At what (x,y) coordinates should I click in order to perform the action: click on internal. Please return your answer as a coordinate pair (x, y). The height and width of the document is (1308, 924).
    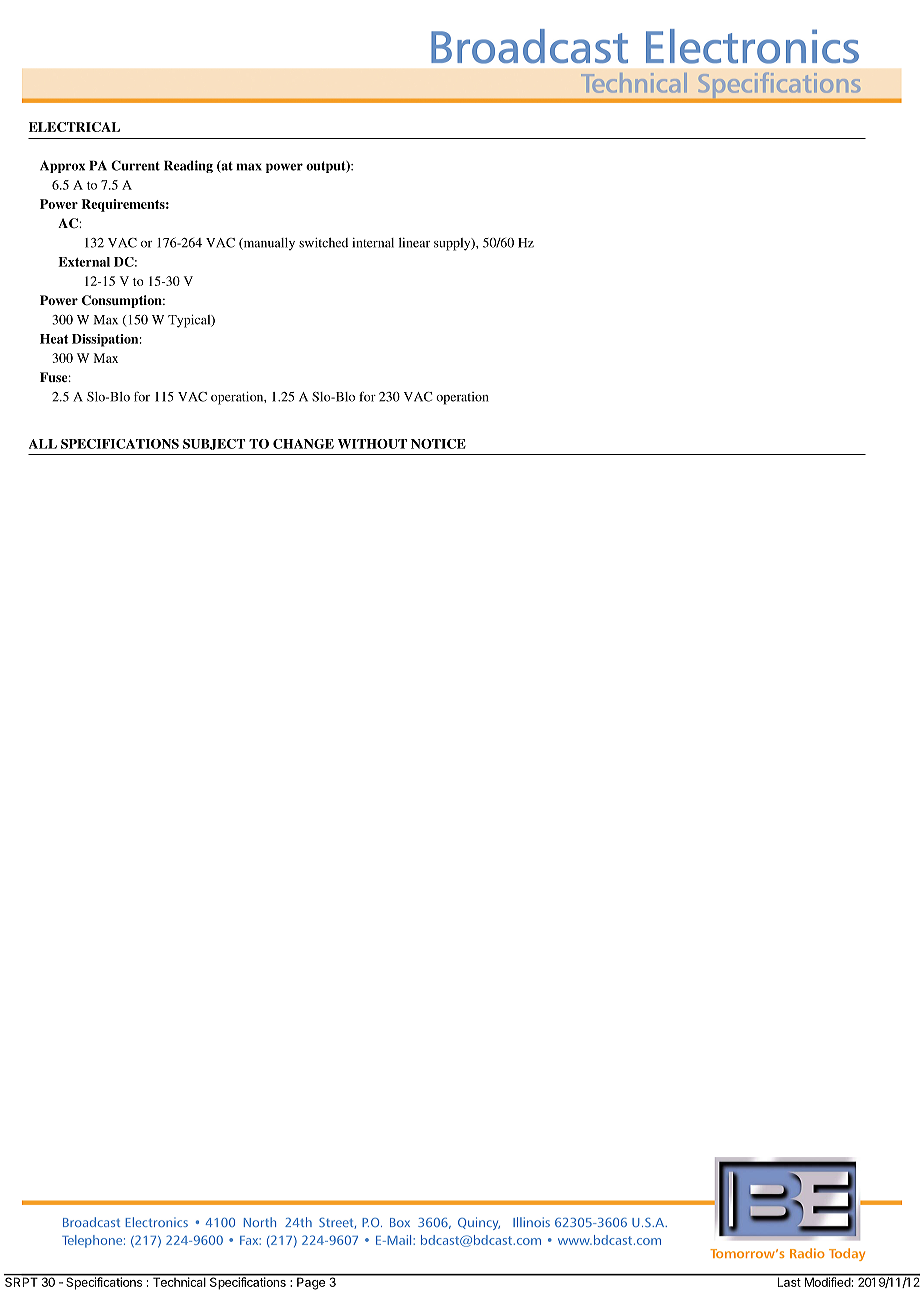
    Looking at the image, I should click on (373, 243).
